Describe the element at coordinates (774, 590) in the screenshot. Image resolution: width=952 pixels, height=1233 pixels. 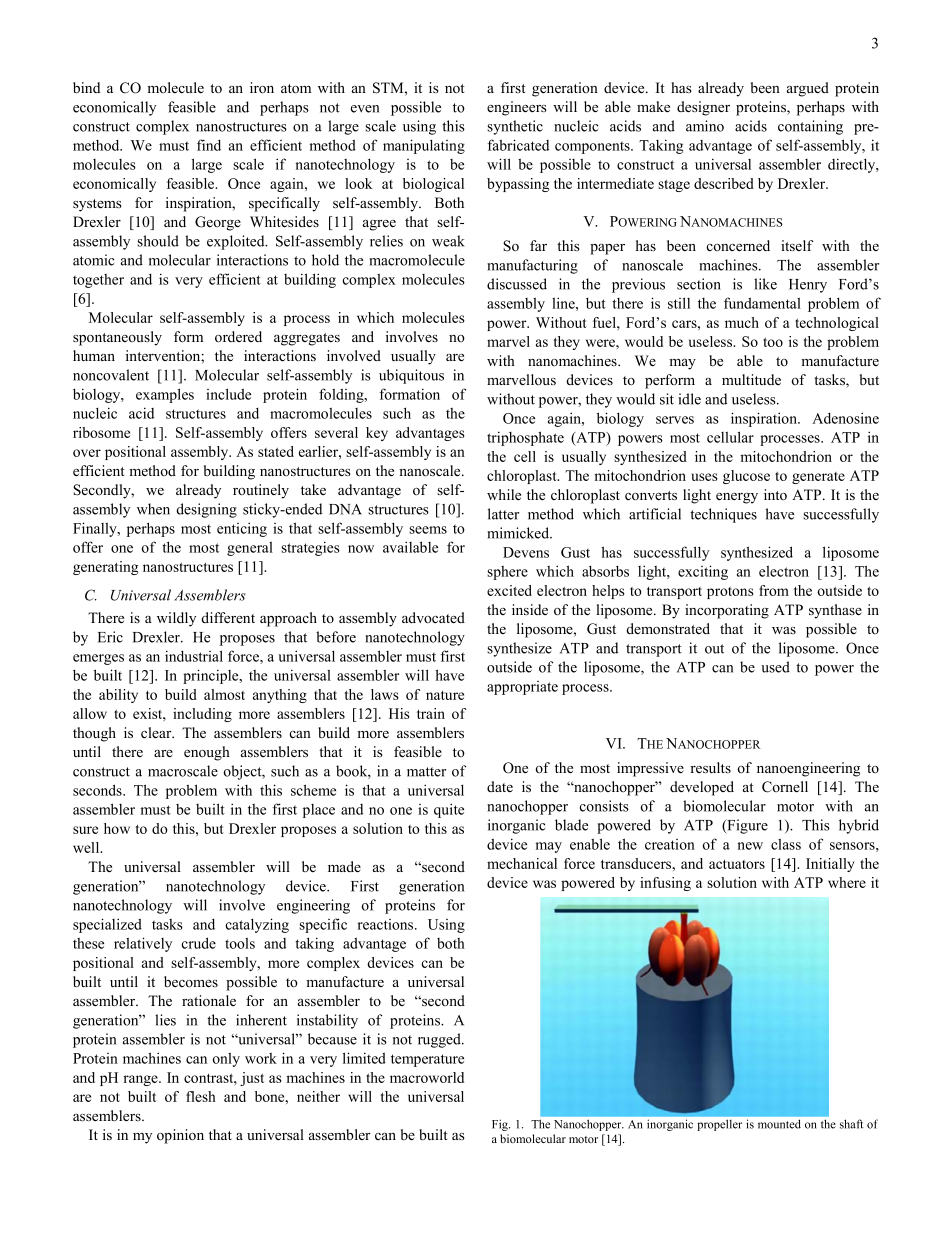
I see `from` at that location.
